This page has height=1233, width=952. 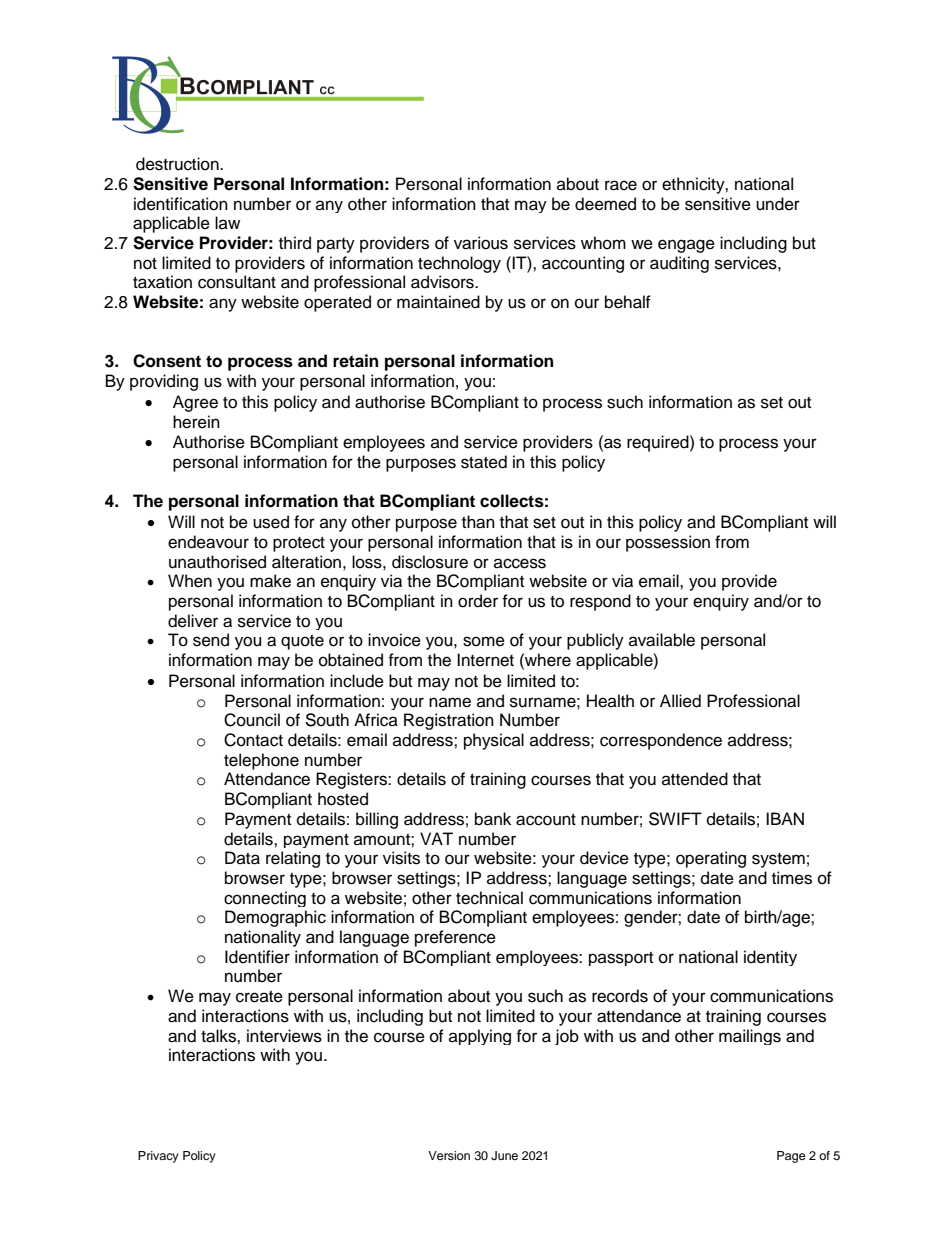 I want to click on make, so click(x=270, y=581).
